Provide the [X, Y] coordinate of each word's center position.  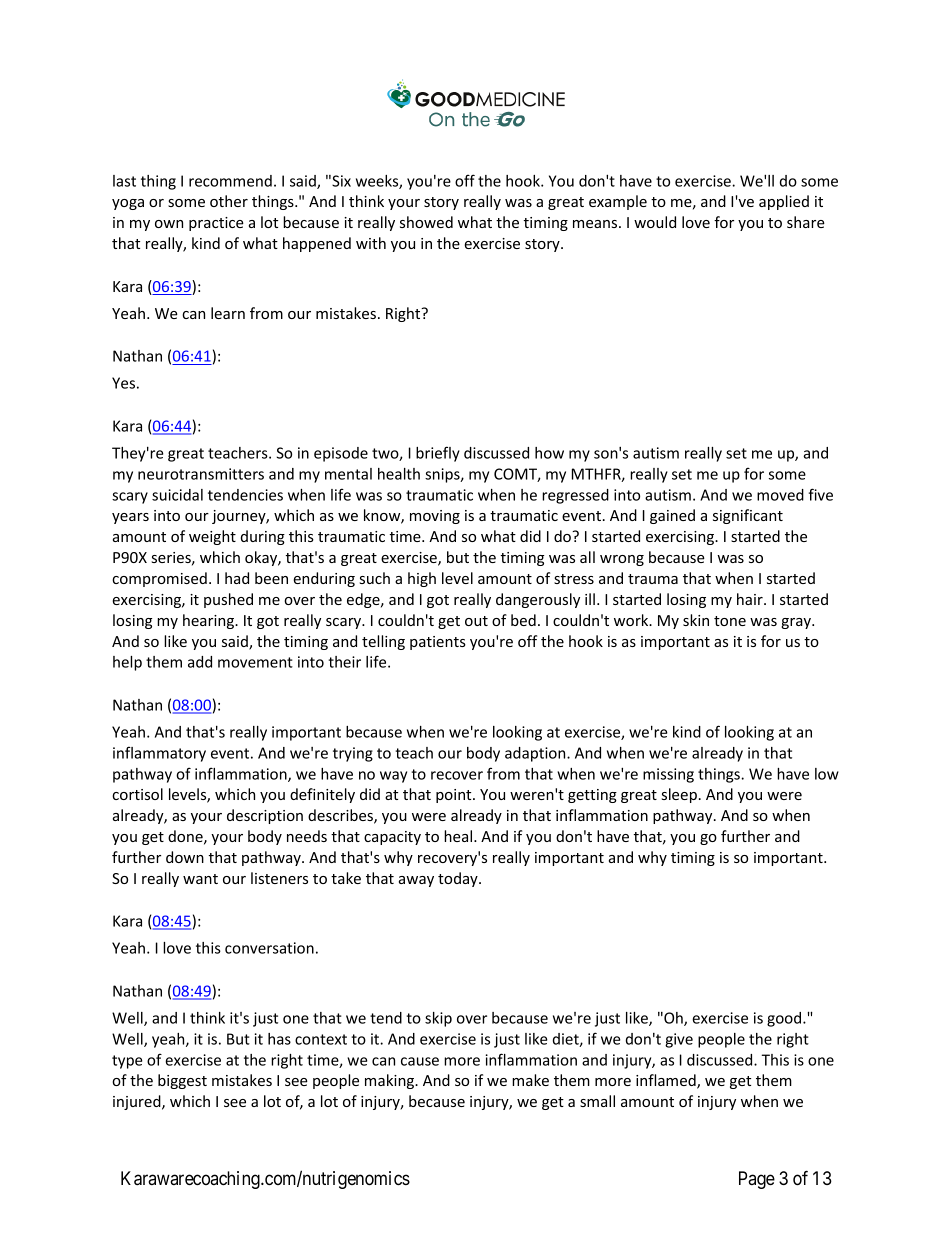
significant [748, 516]
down [185, 857]
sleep [679, 795]
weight [212, 537]
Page [757, 1180]
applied [784, 202]
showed [426, 222]
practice [216, 224]
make [530, 1080]
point [455, 796]
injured [138, 1102]
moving [435, 517]
